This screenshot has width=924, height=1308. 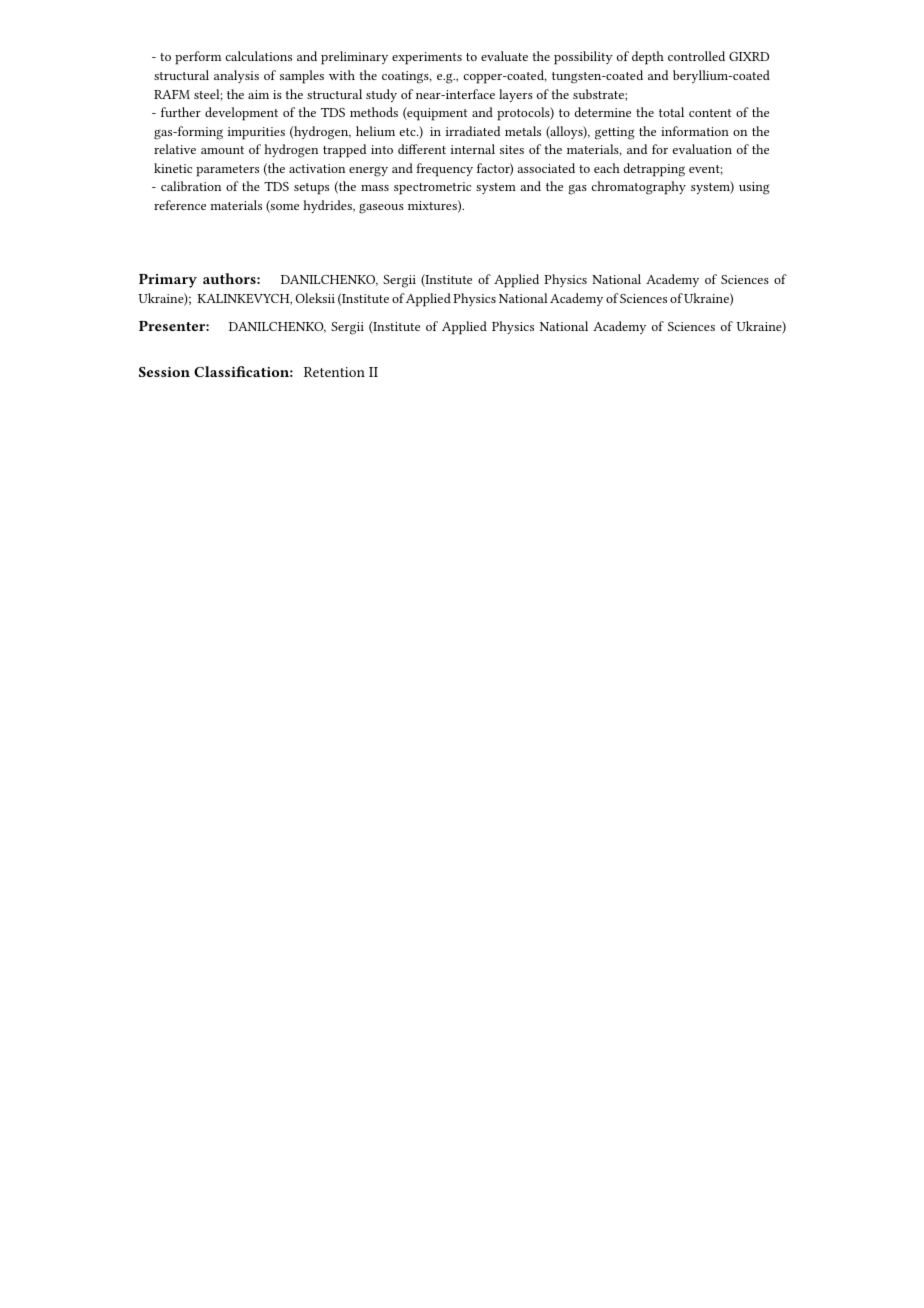 What do you see at coordinates (180, 205) in the screenshot?
I see `reference` at bounding box center [180, 205].
